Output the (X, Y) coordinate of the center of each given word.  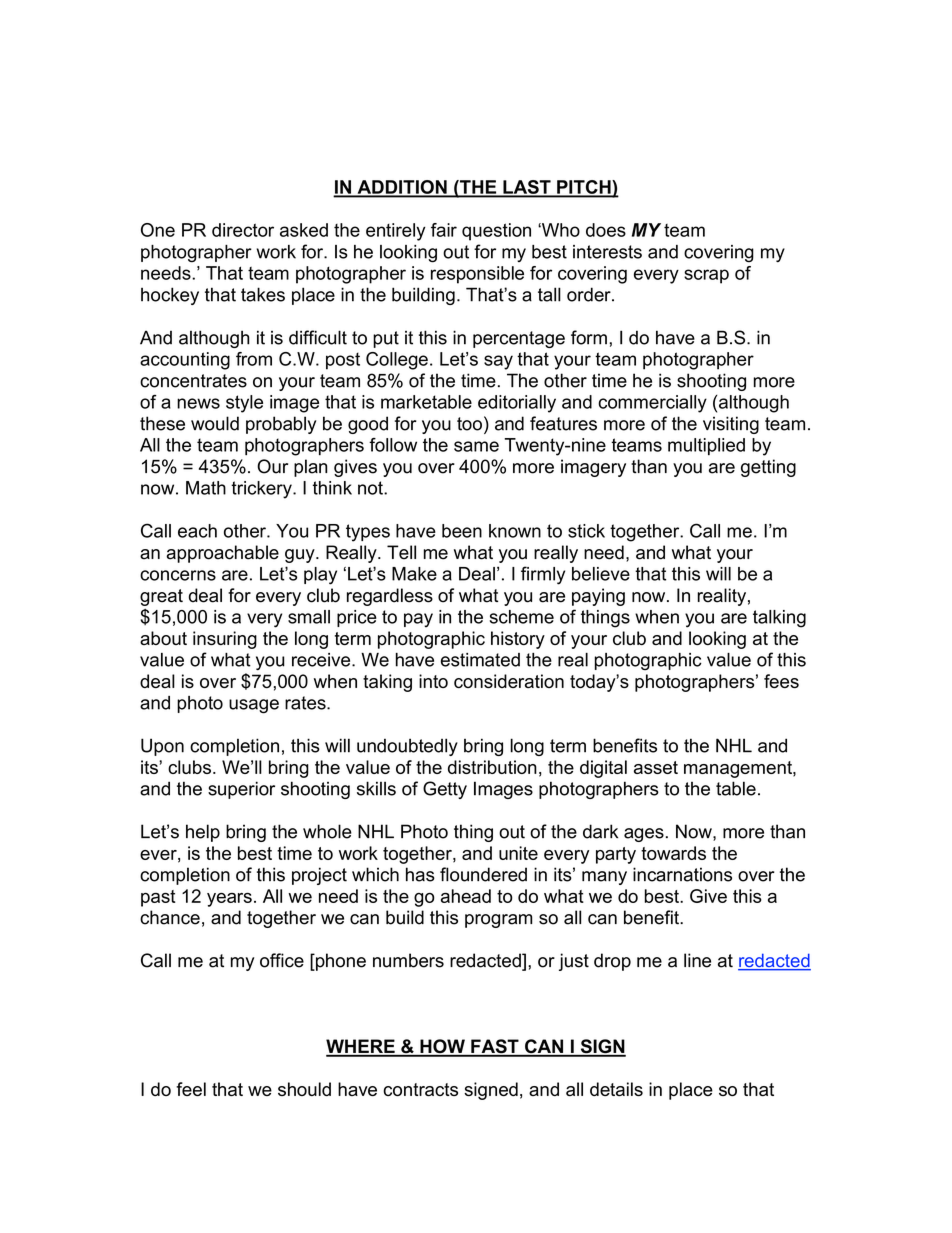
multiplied (706, 446)
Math (206, 488)
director (243, 230)
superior (241, 790)
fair (444, 230)
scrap (706, 276)
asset (656, 767)
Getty (445, 790)
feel (191, 1089)
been (462, 531)
